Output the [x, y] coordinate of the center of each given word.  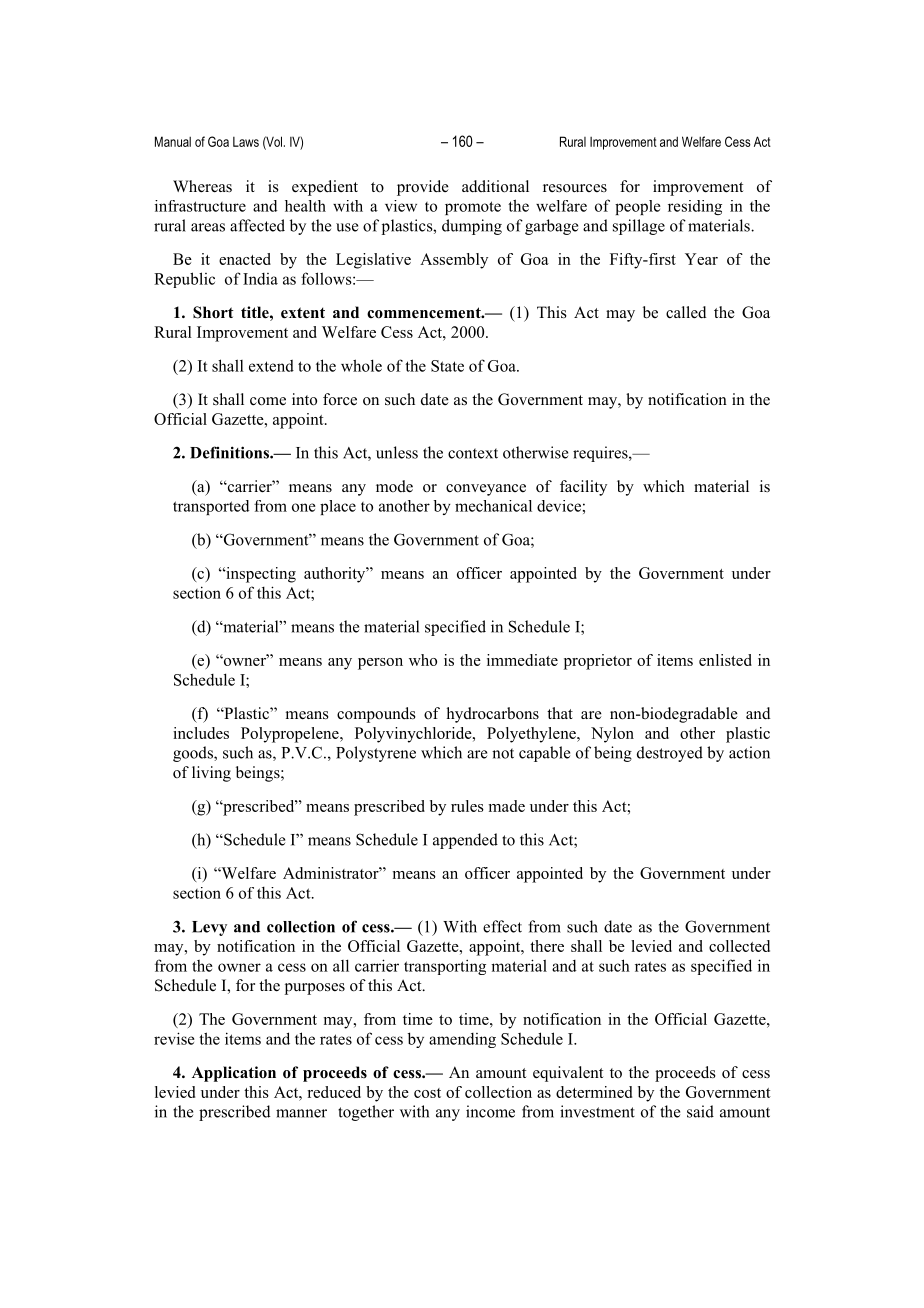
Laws [246, 142]
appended [465, 841]
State [447, 366]
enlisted [725, 660]
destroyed [670, 754]
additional [495, 186]
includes [201, 733]
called [686, 312]
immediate [522, 660]
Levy [209, 928]
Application [234, 1074]
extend [271, 366]
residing [695, 207]
